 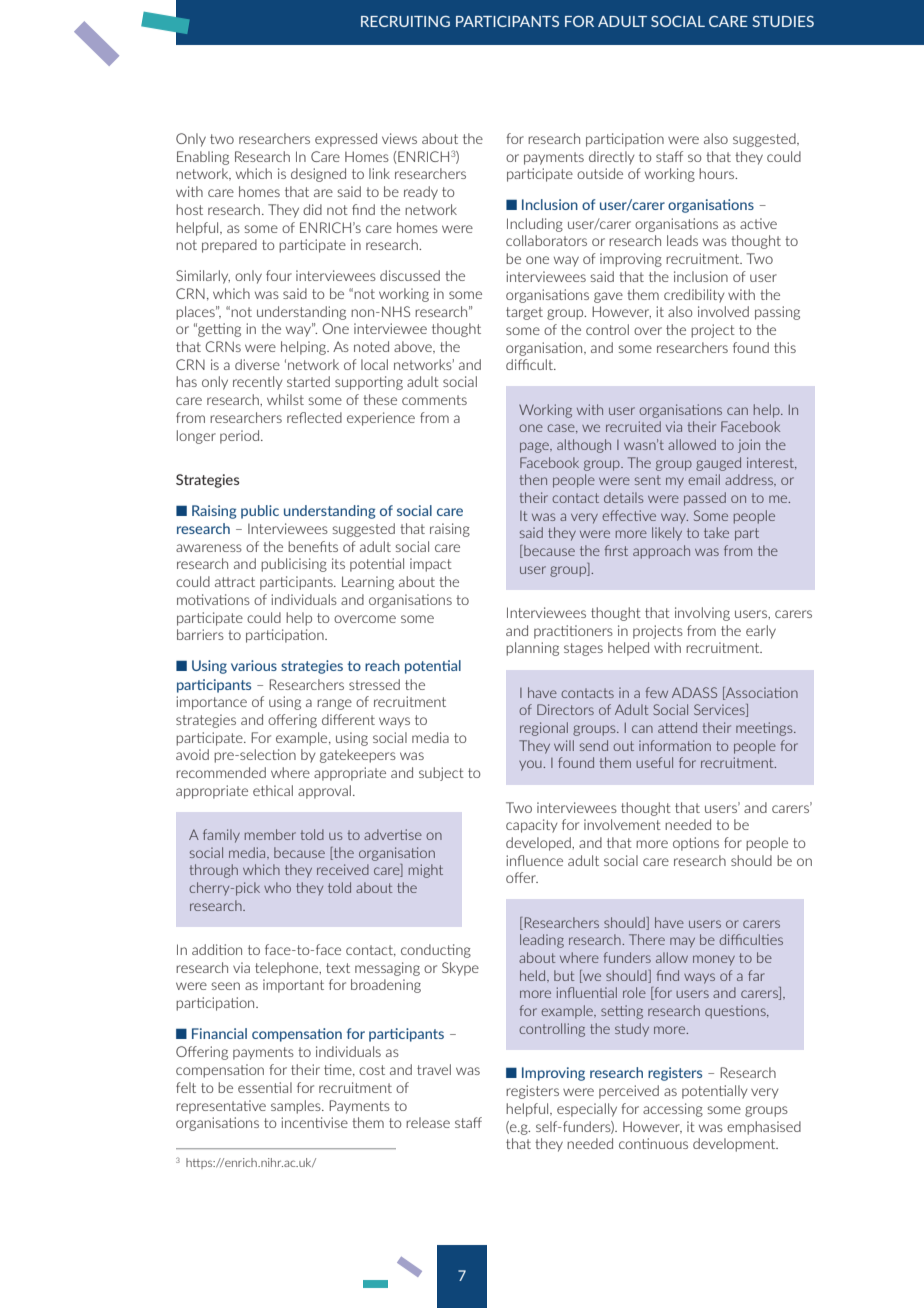 What do you see at coordinates (399, 138) in the document?
I see `views` at bounding box center [399, 138].
